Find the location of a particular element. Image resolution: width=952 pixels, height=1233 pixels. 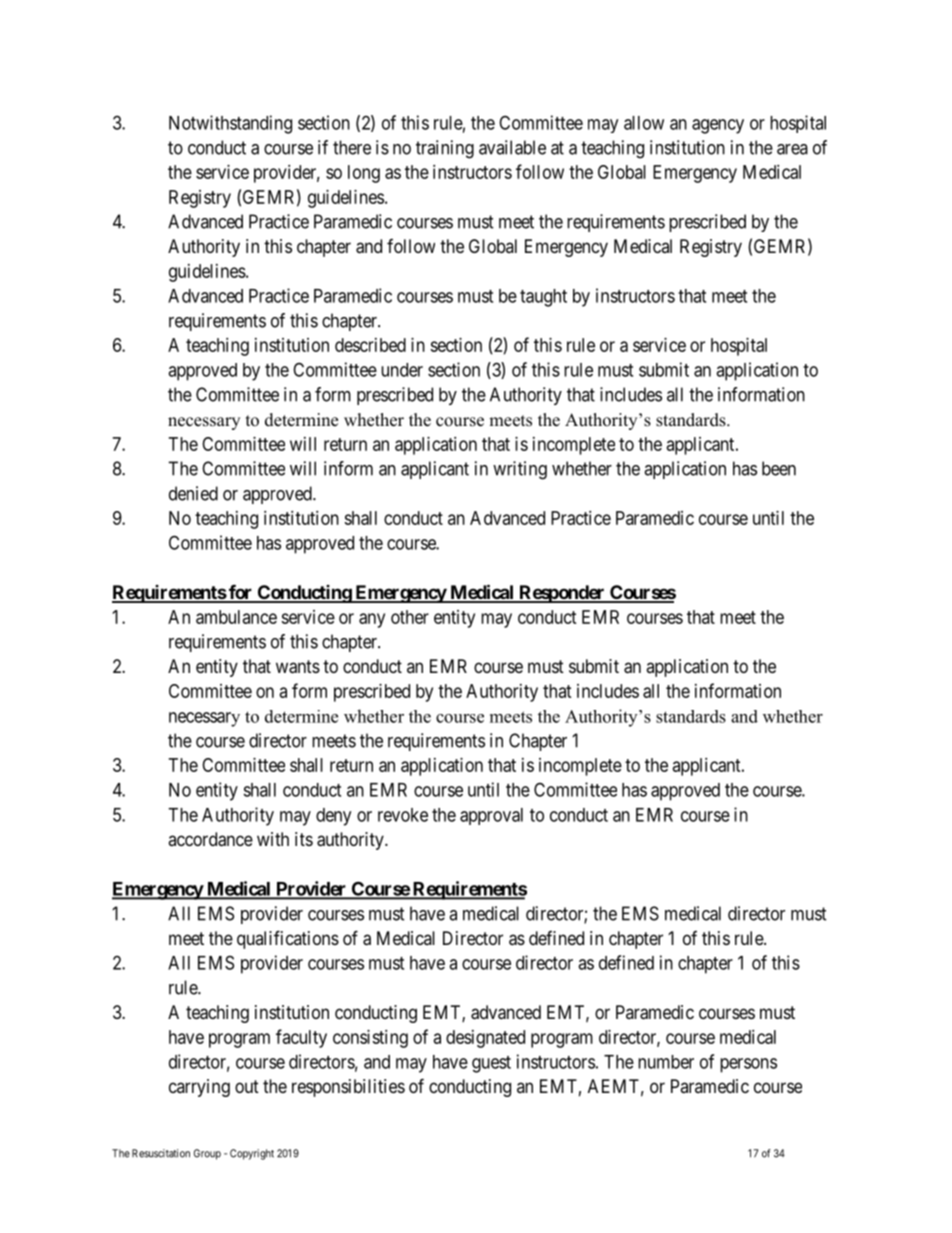

guest is located at coordinates (491, 1064).
